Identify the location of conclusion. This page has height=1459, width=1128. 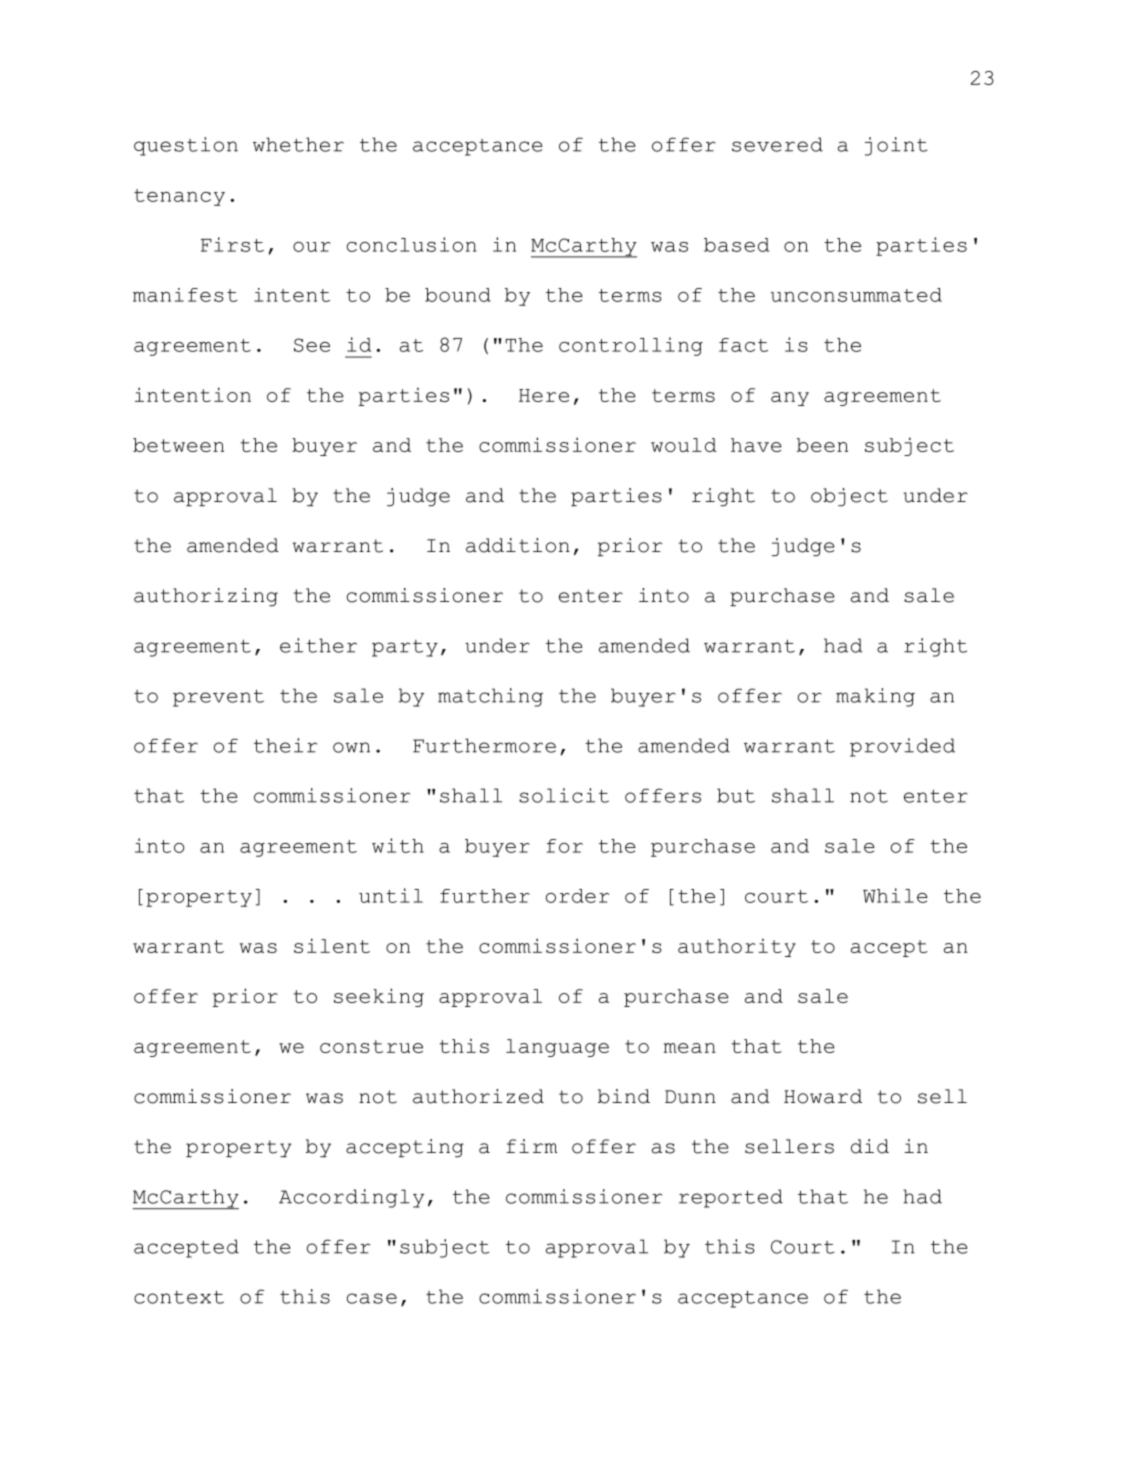
(411, 244).
